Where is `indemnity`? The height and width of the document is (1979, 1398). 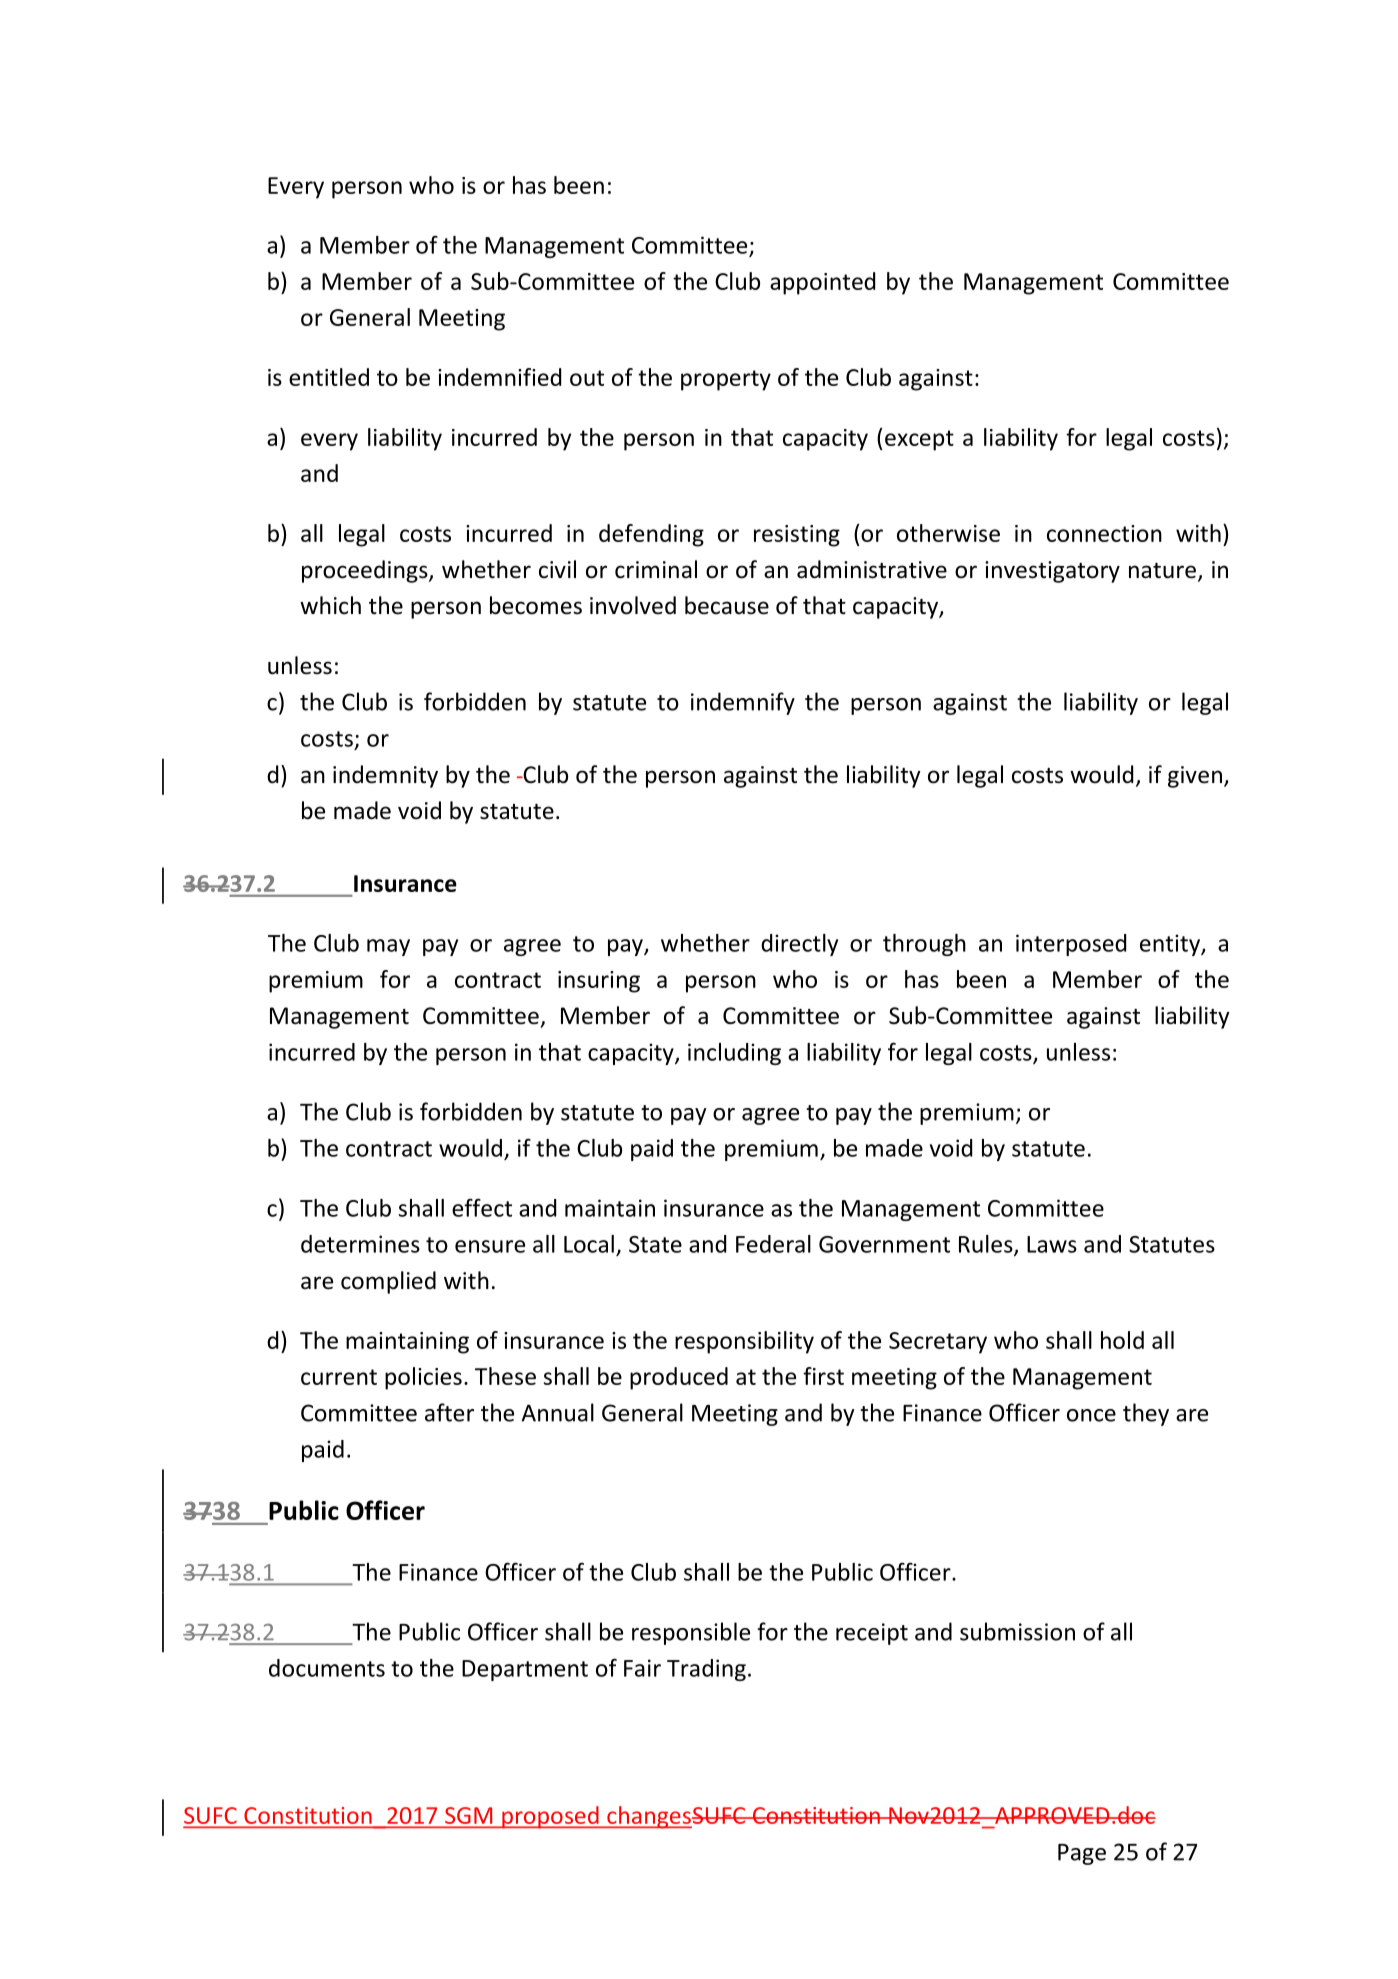 indemnity is located at coordinates (385, 776).
